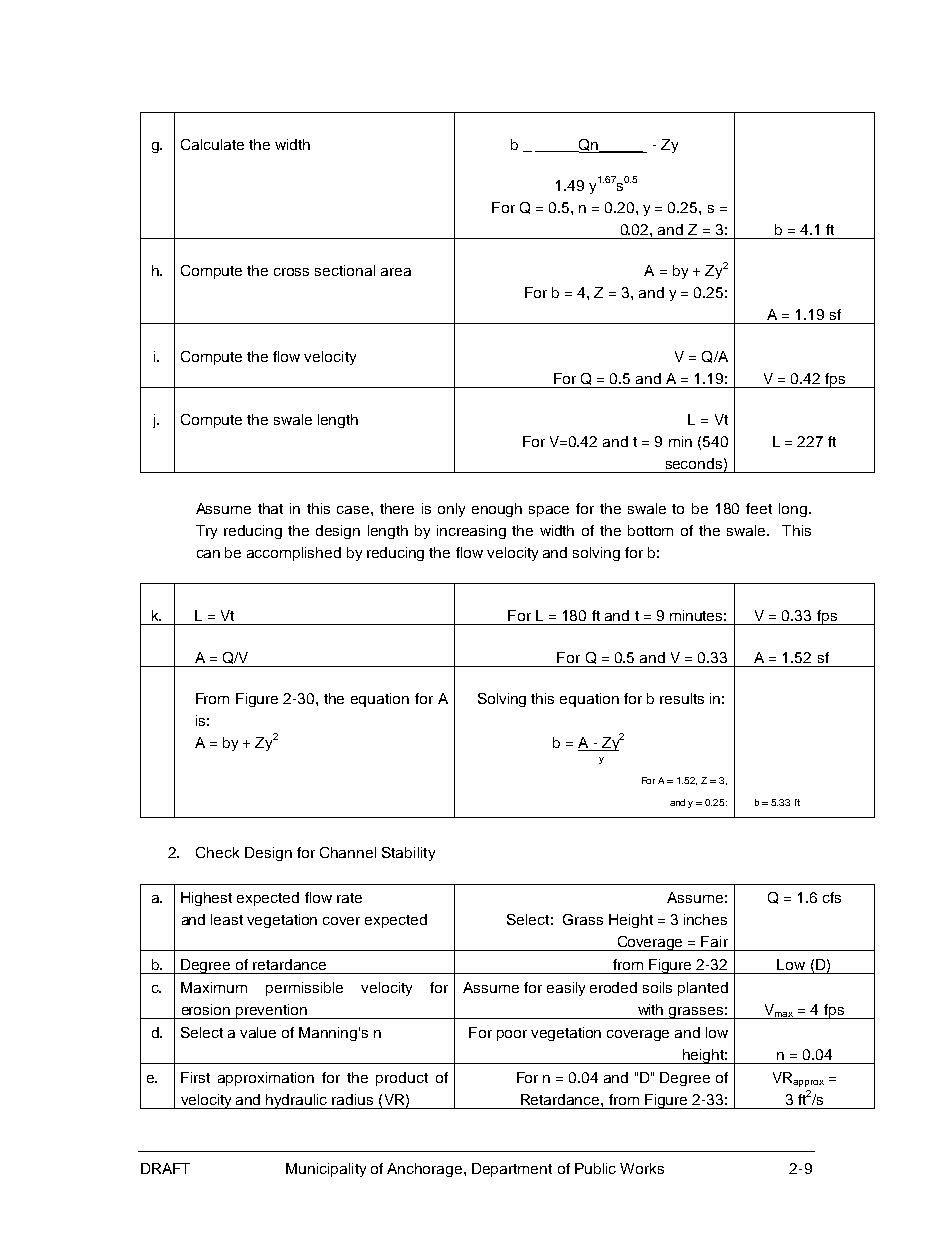 Image resolution: width=952 pixels, height=1233 pixels. What do you see at coordinates (512, 1170) in the image?
I see `Department` at bounding box center [512, 1170].
